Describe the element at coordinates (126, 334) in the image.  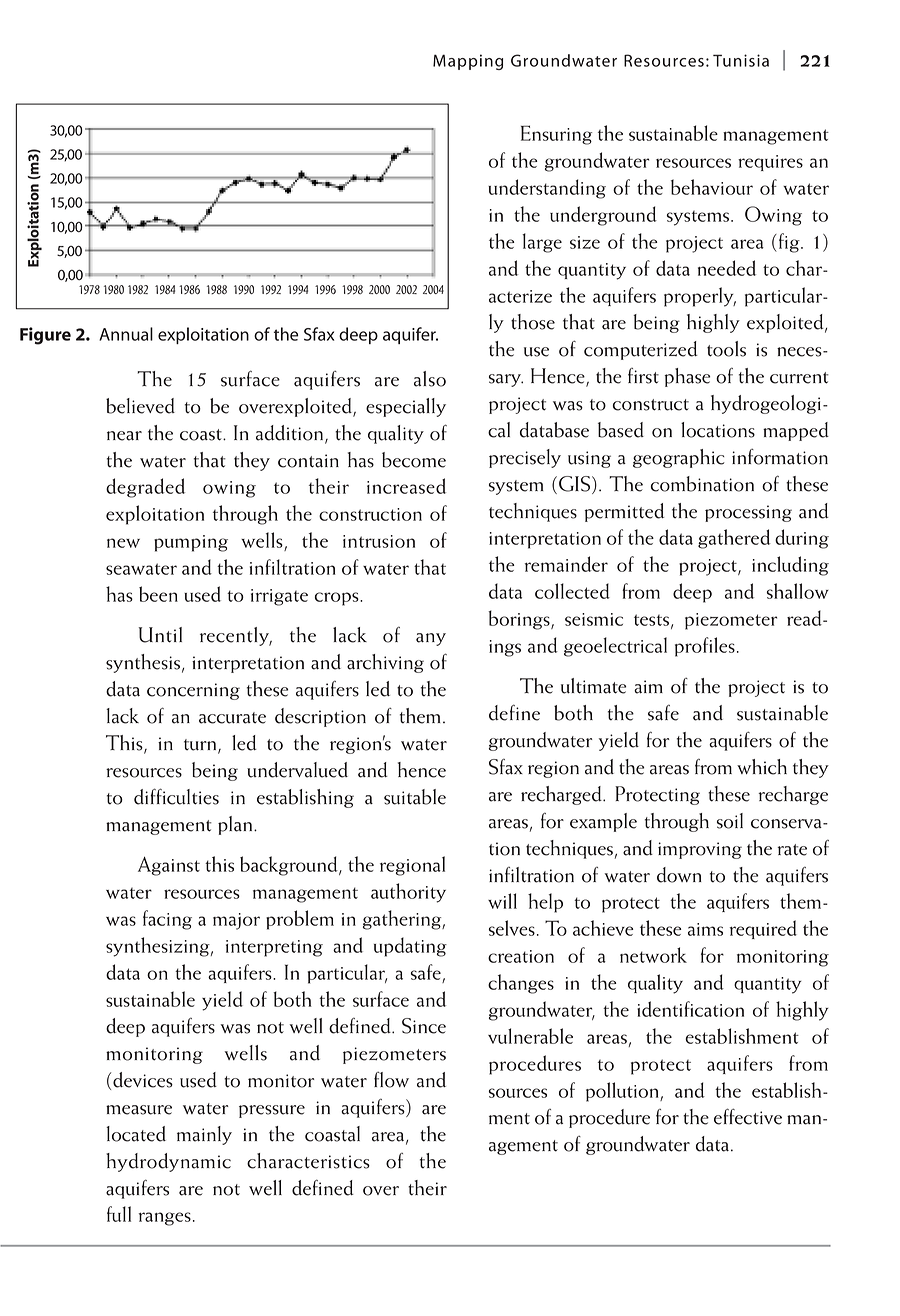
I see `Annual` at that location.
